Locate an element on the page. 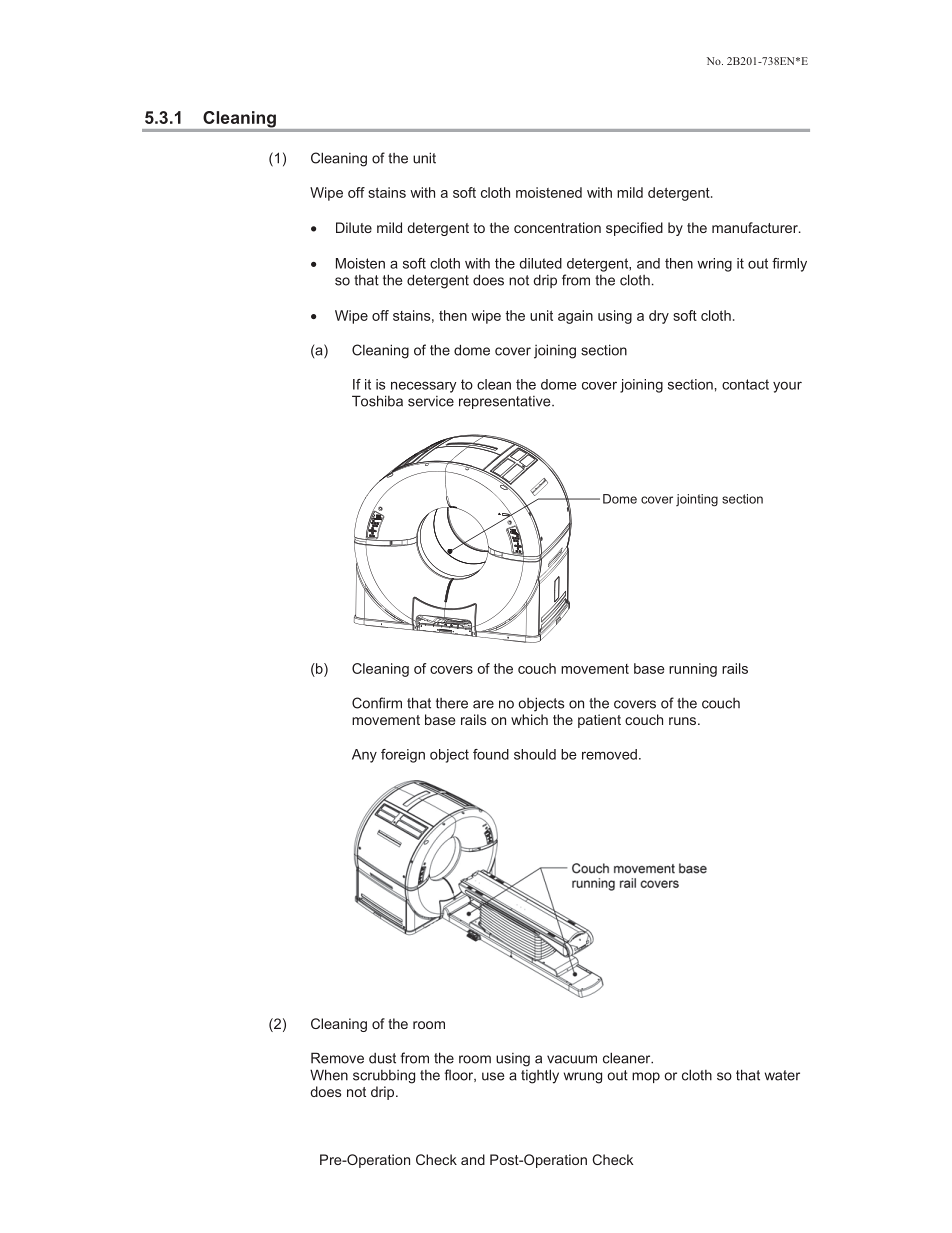 This image has width=952, height=1233. running is located at coordinates (693, 670).
